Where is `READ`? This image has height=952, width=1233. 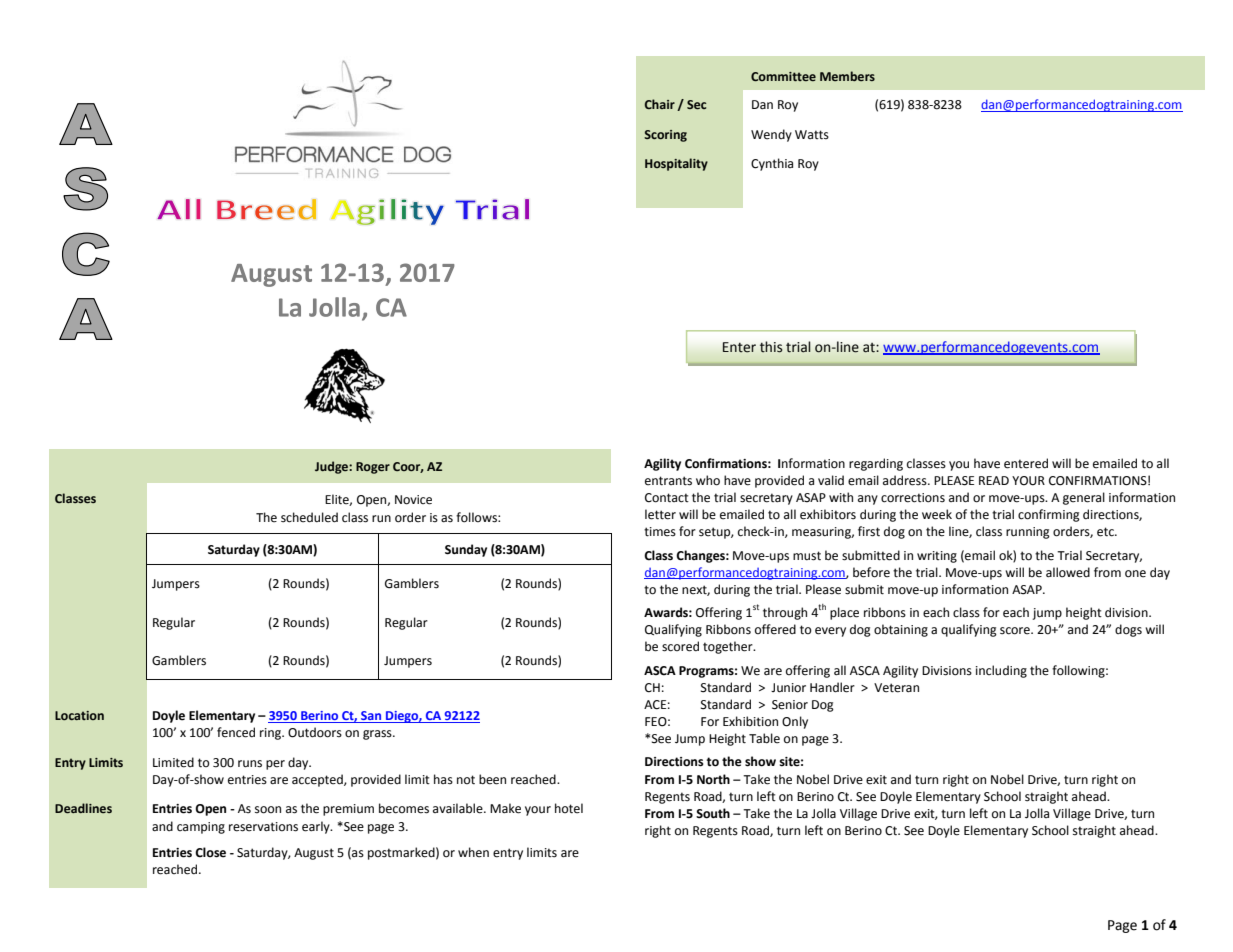
READ is located at coordinates (994, 480).
